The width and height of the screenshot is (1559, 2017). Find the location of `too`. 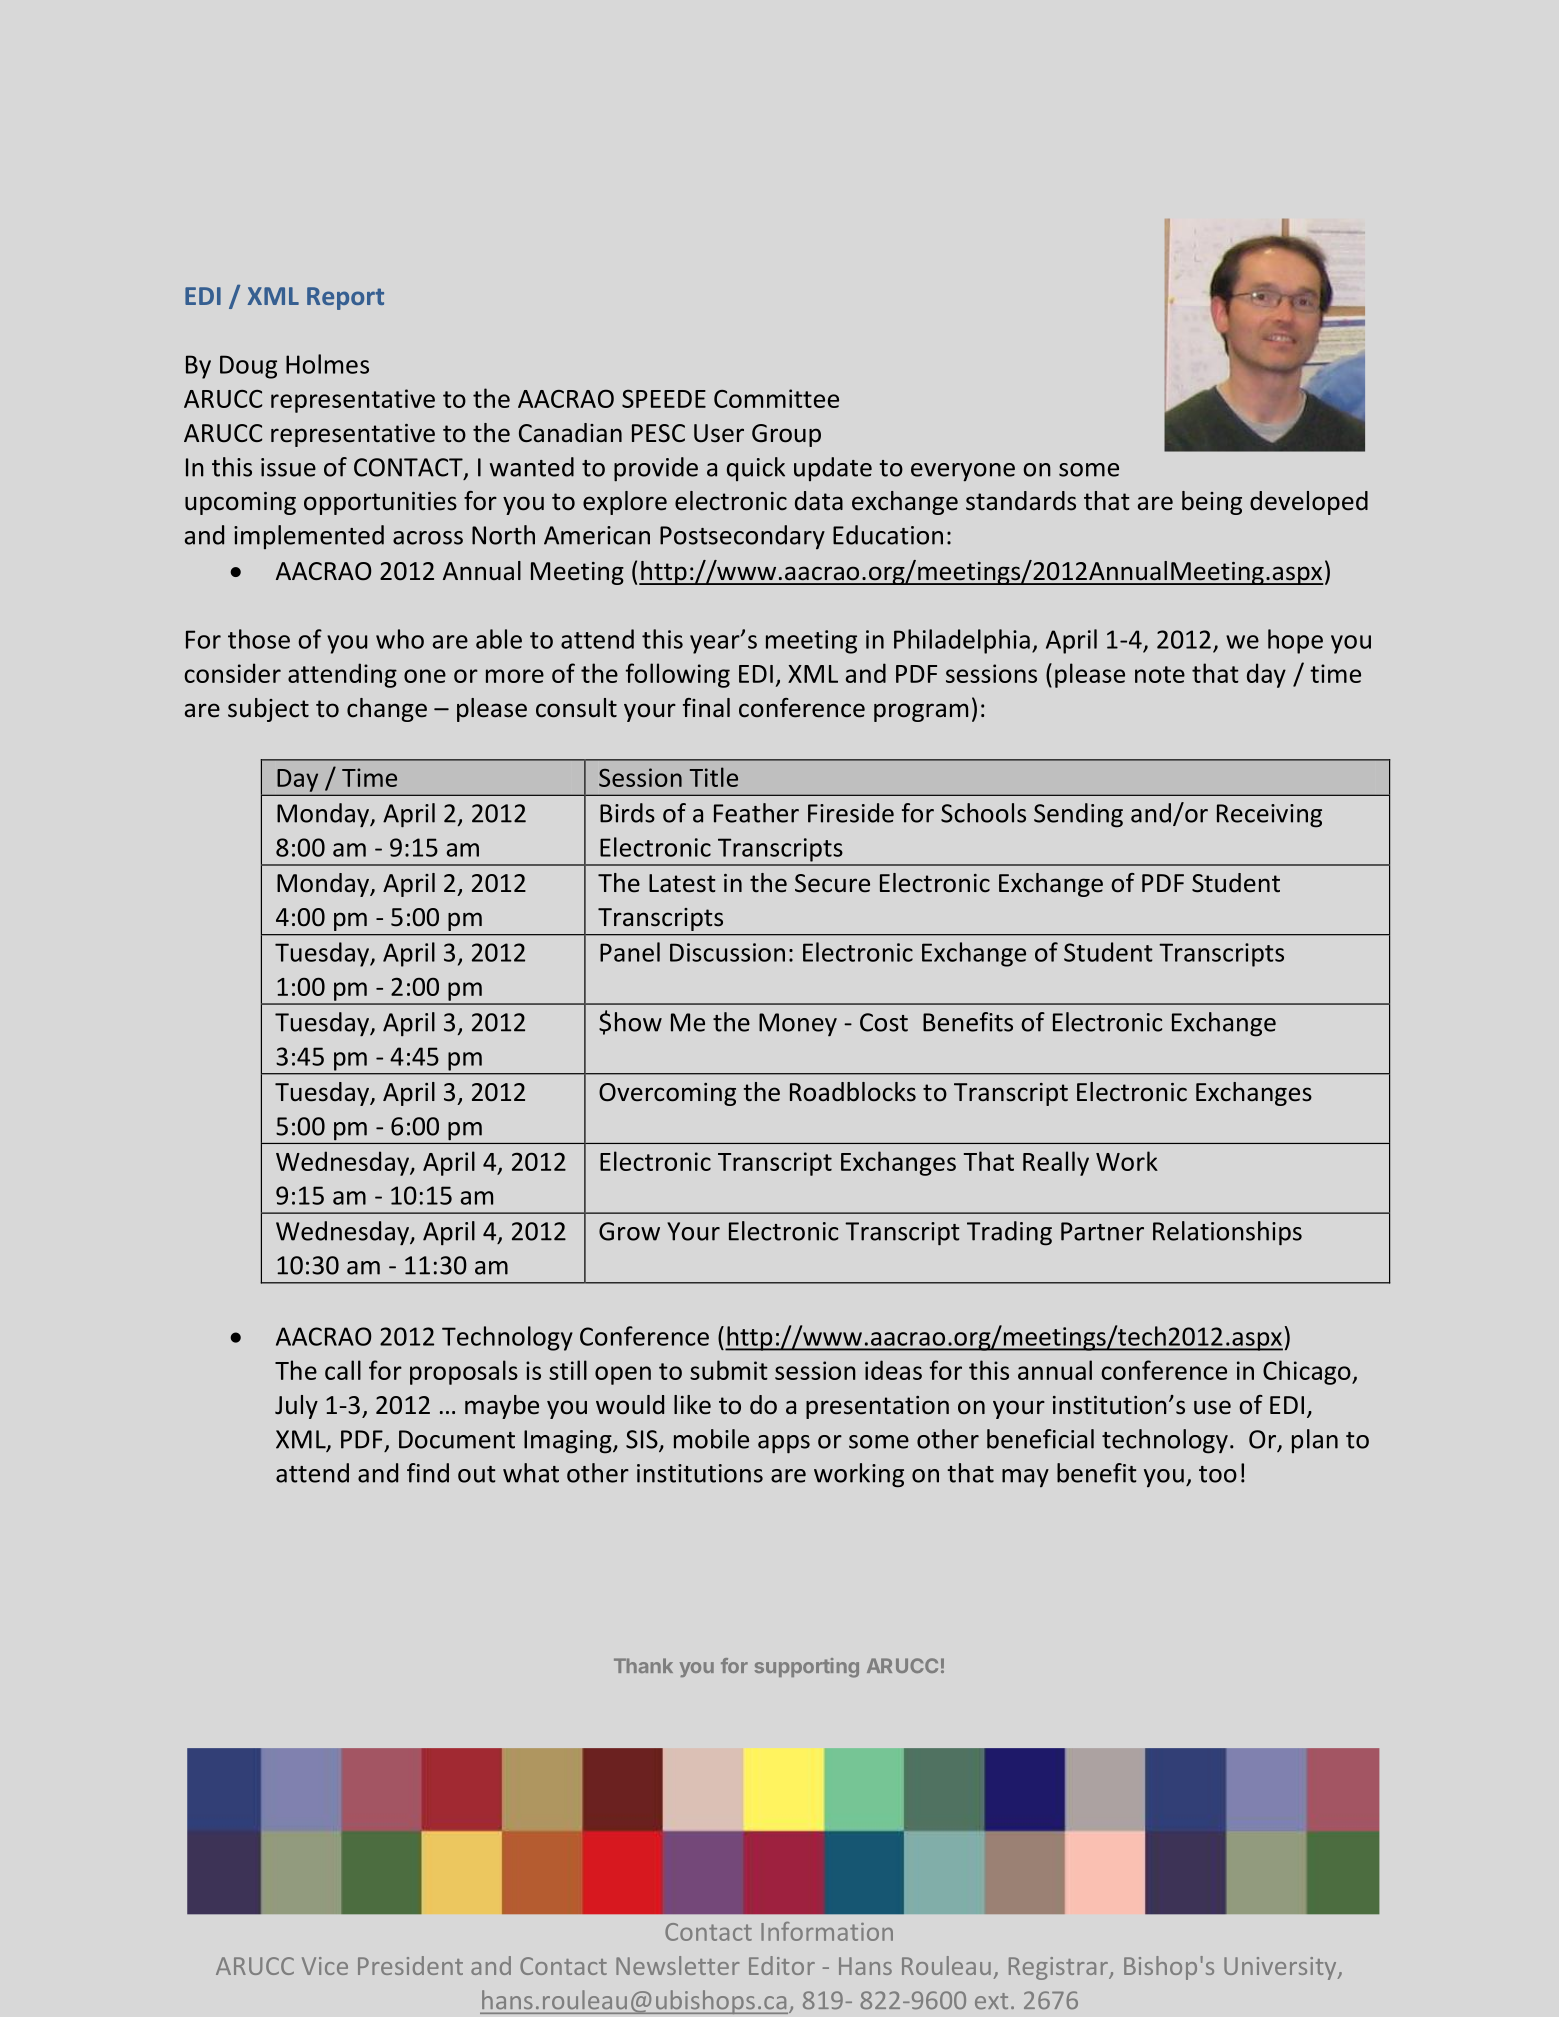

too is located at coordinates (1218, 1474).
